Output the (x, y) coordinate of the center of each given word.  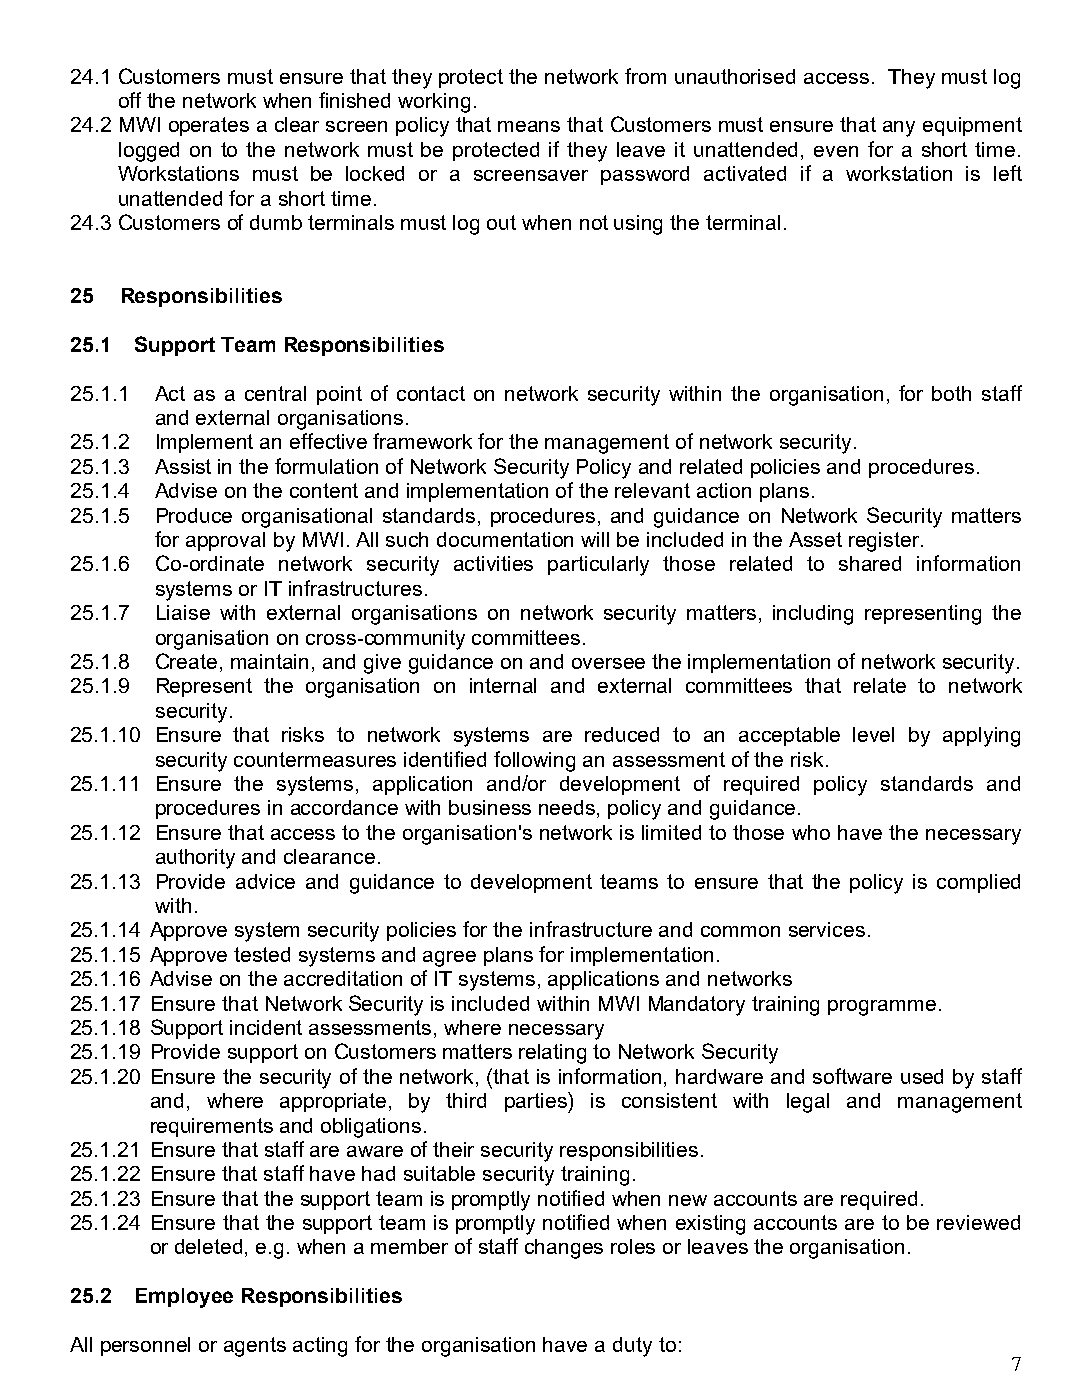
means (529, 126)
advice (265, 881)
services (827, 929)
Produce (194, 515)
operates (209, 126)
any (899, 129)
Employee (184, 1298)
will (595, 539)
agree (449, 959)
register (885, 542)
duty (632, 1347)
